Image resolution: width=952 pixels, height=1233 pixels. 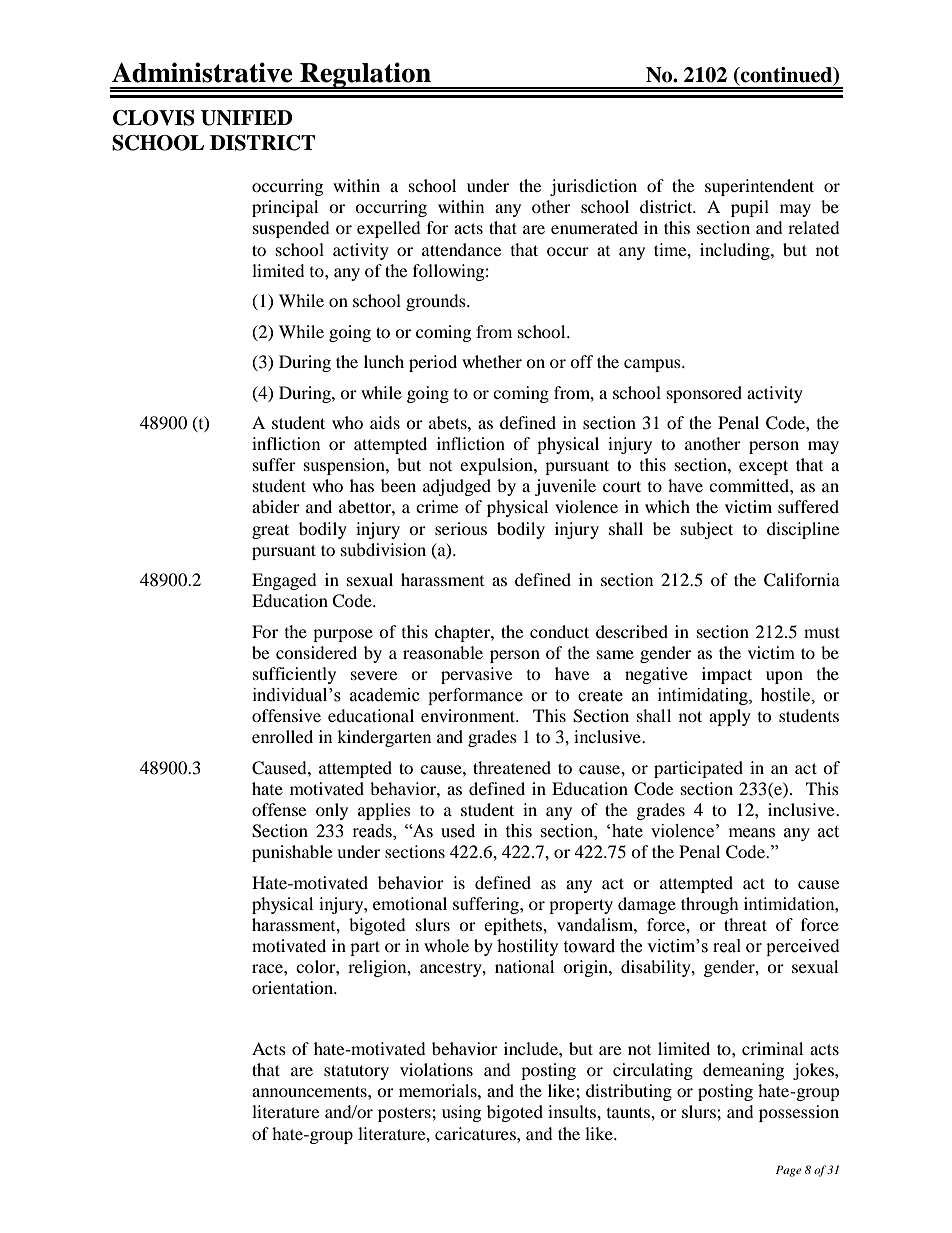 What do you see at coordinates (384, 361) in the page?
I see `lunch` at bounding box center [384, 361].
